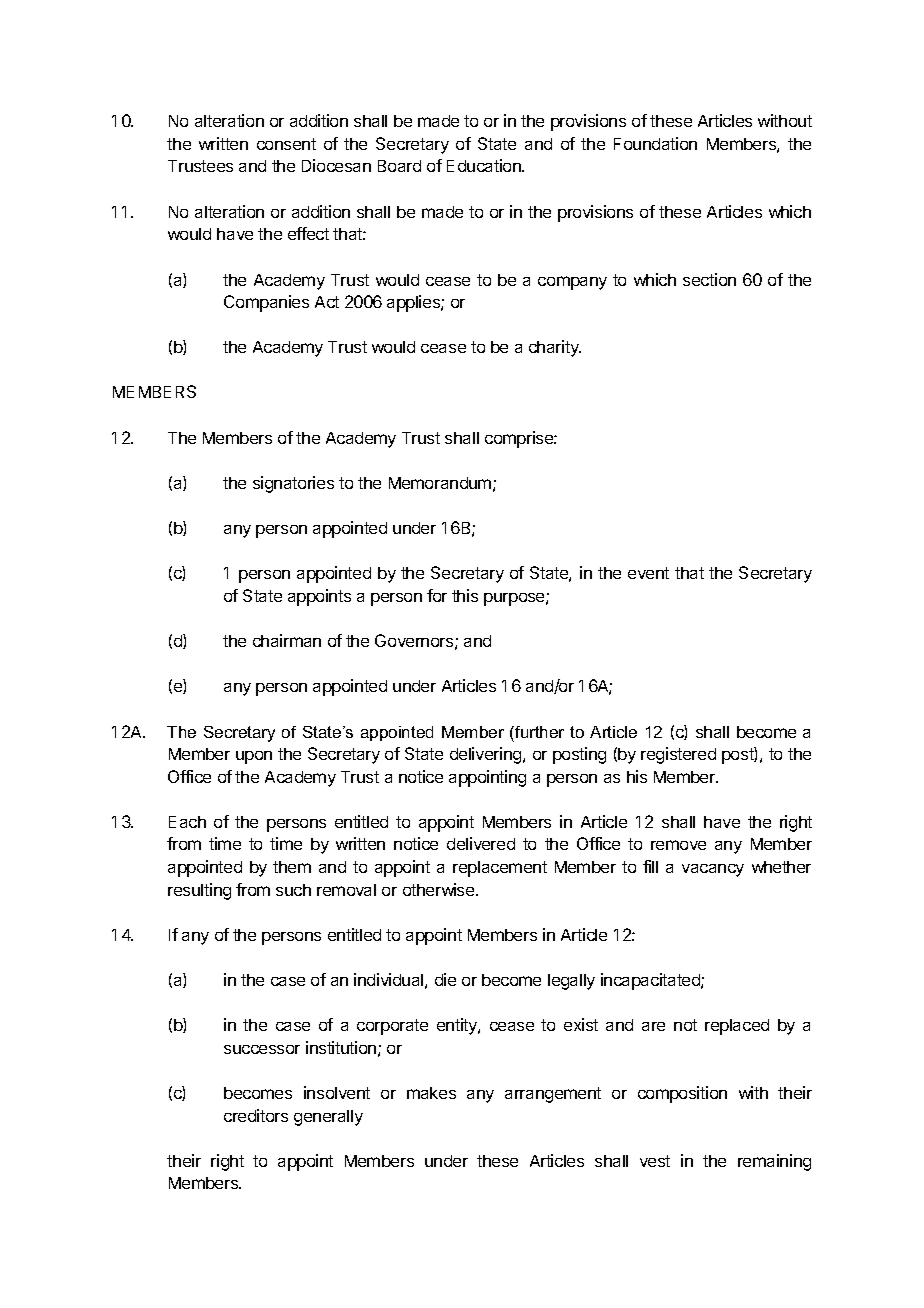 This screenshot has width=924, height=1308. Describe the element at coordinates (286, 144) in the screenshot. I see `consent` at that location.
